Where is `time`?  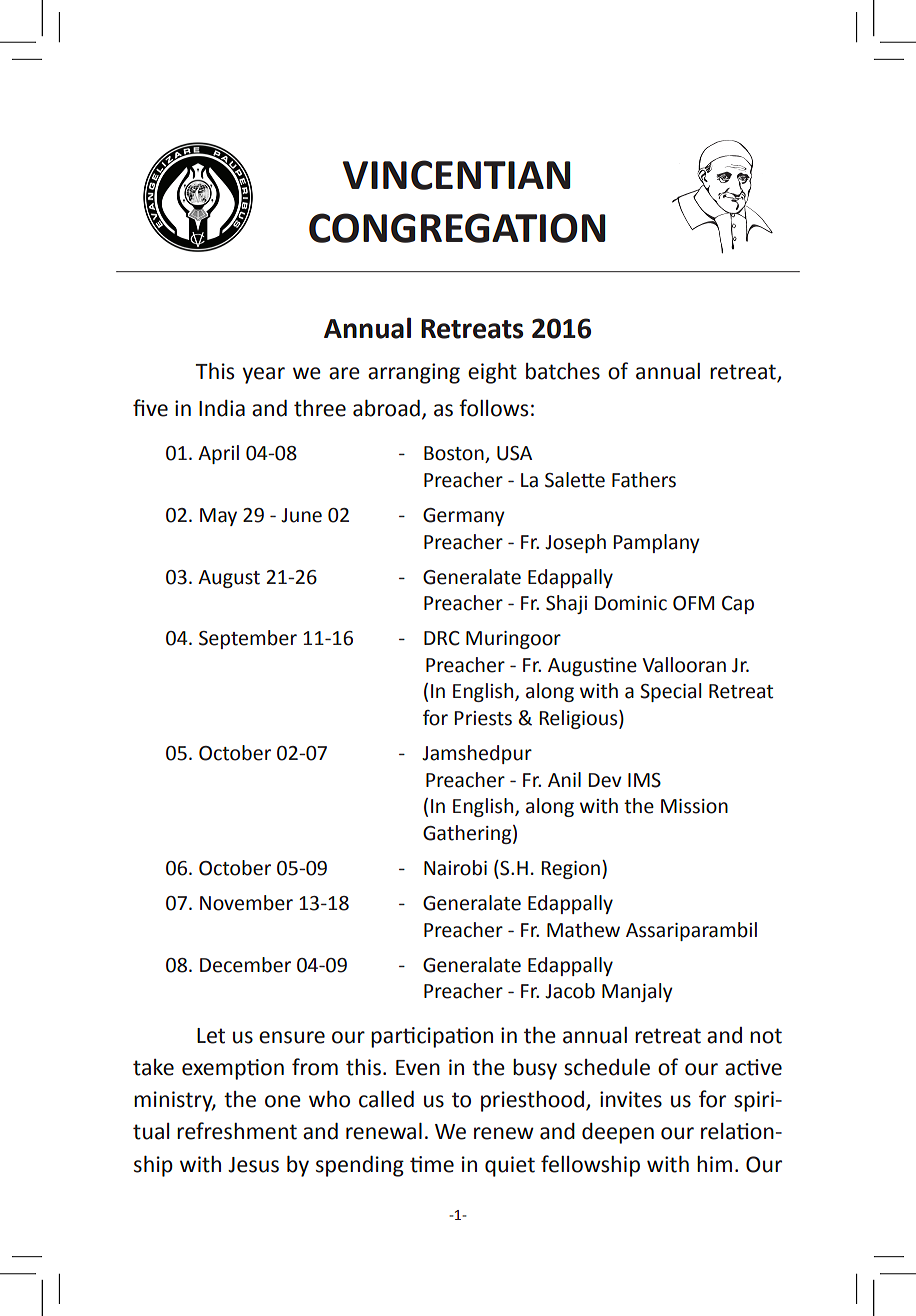 time is located at coordinates (432, 1164).
